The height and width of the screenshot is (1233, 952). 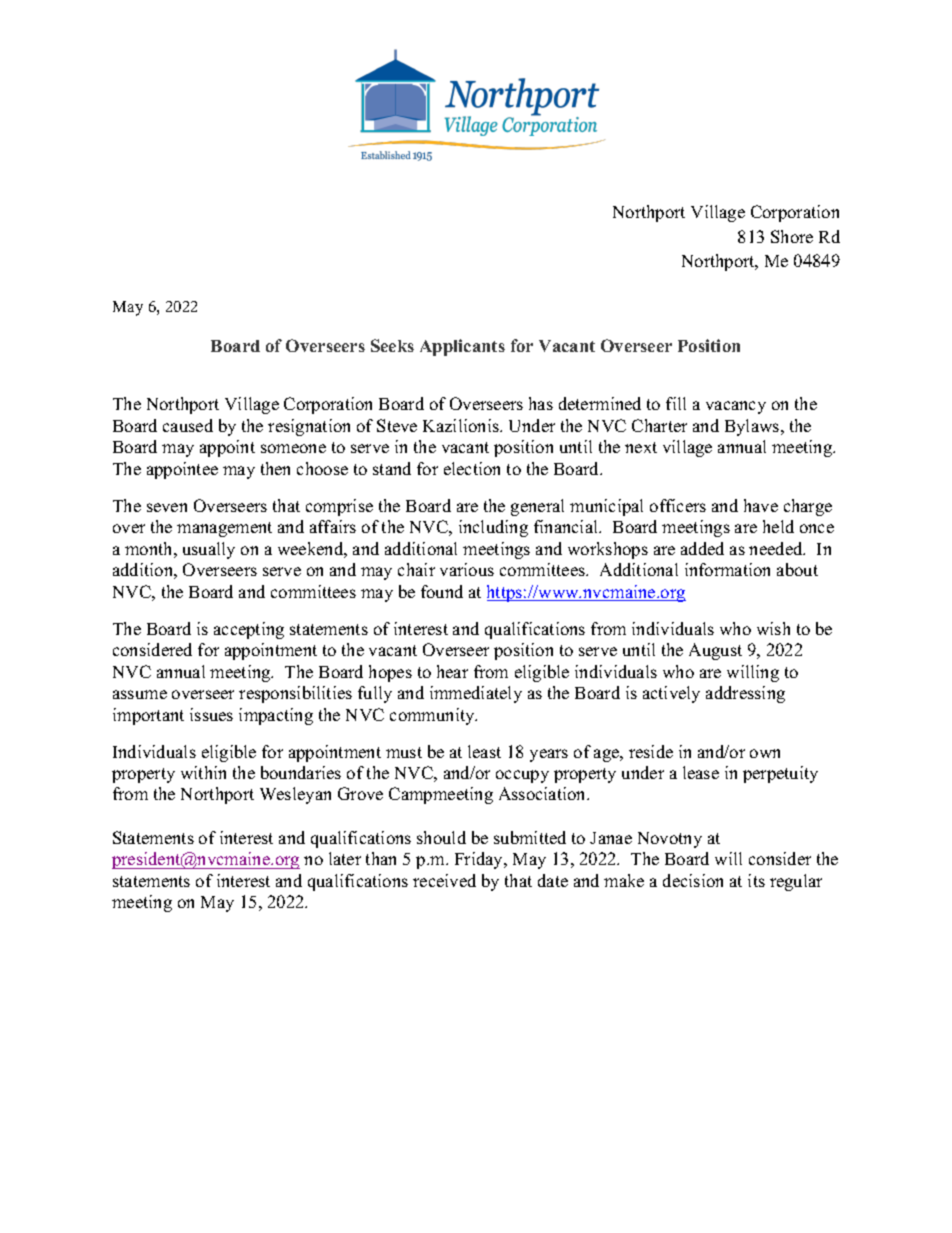 I want to click on issues, so click(x=211, y=714).
